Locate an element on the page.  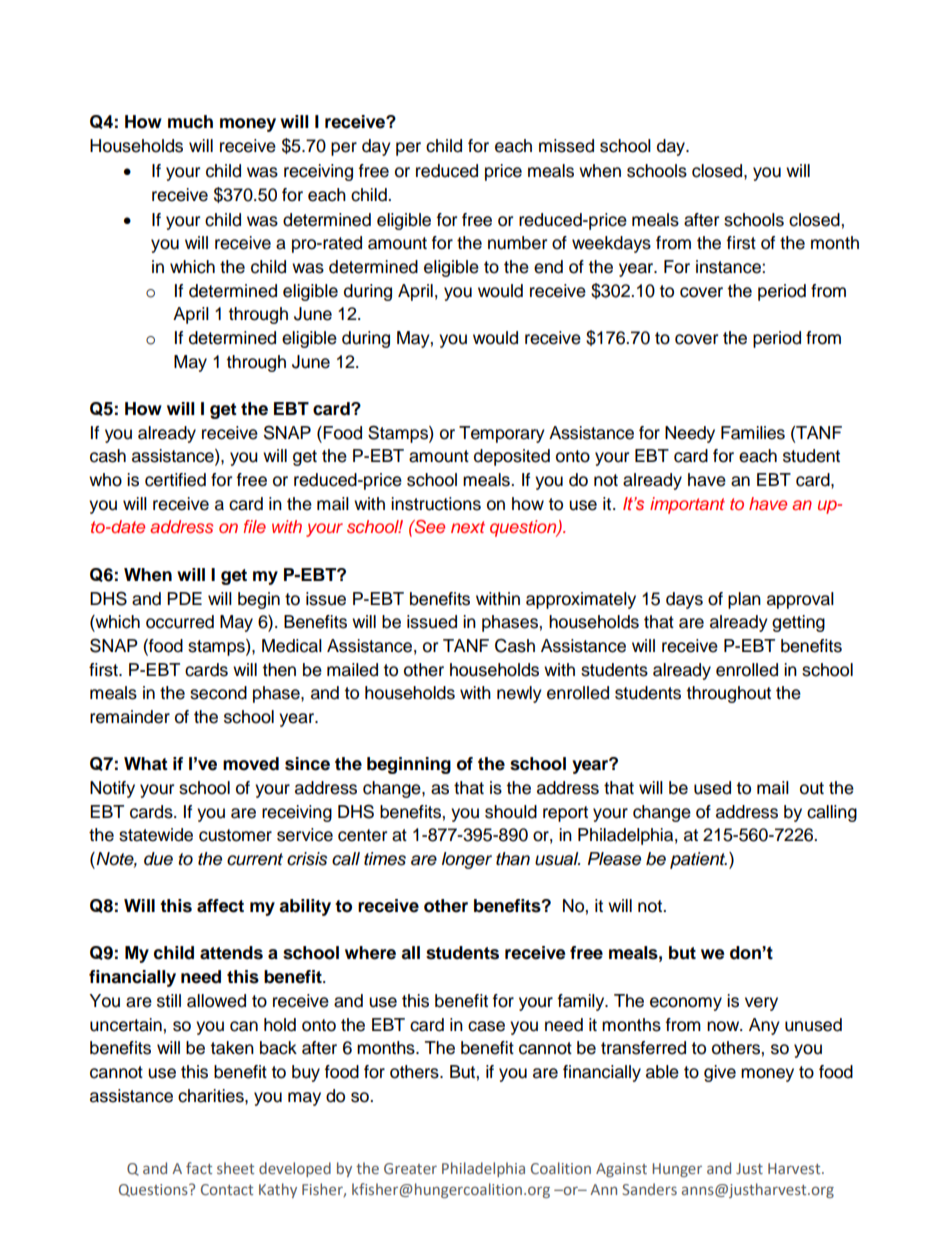
newly is located at coordinates (519, 694).
